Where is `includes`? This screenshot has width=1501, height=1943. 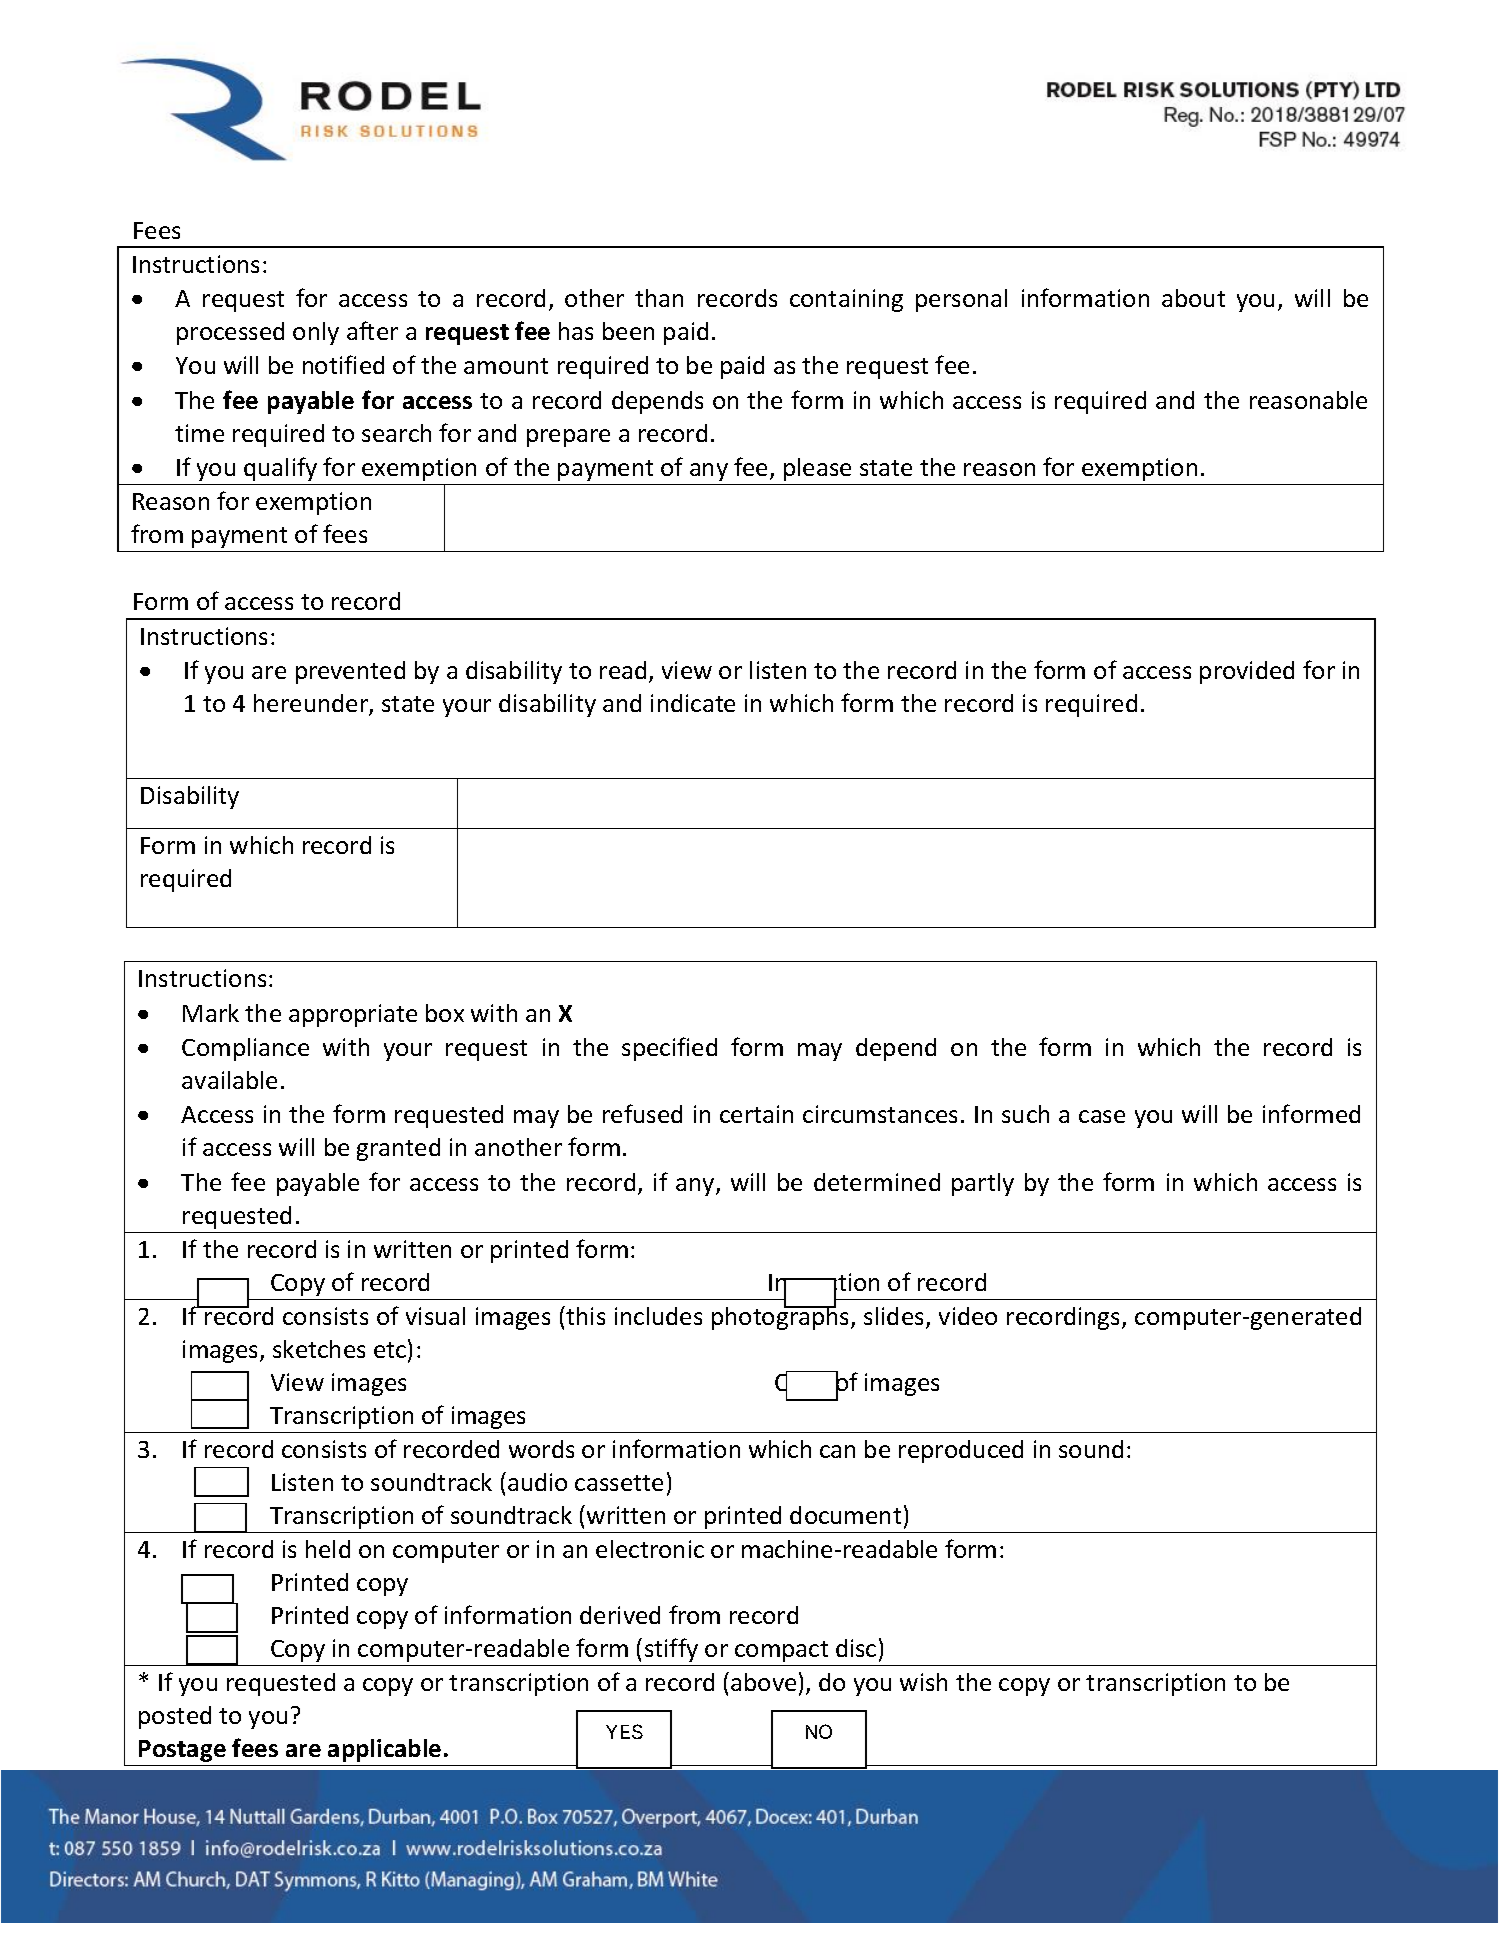
includes is located at coordinates (658, 1316).
